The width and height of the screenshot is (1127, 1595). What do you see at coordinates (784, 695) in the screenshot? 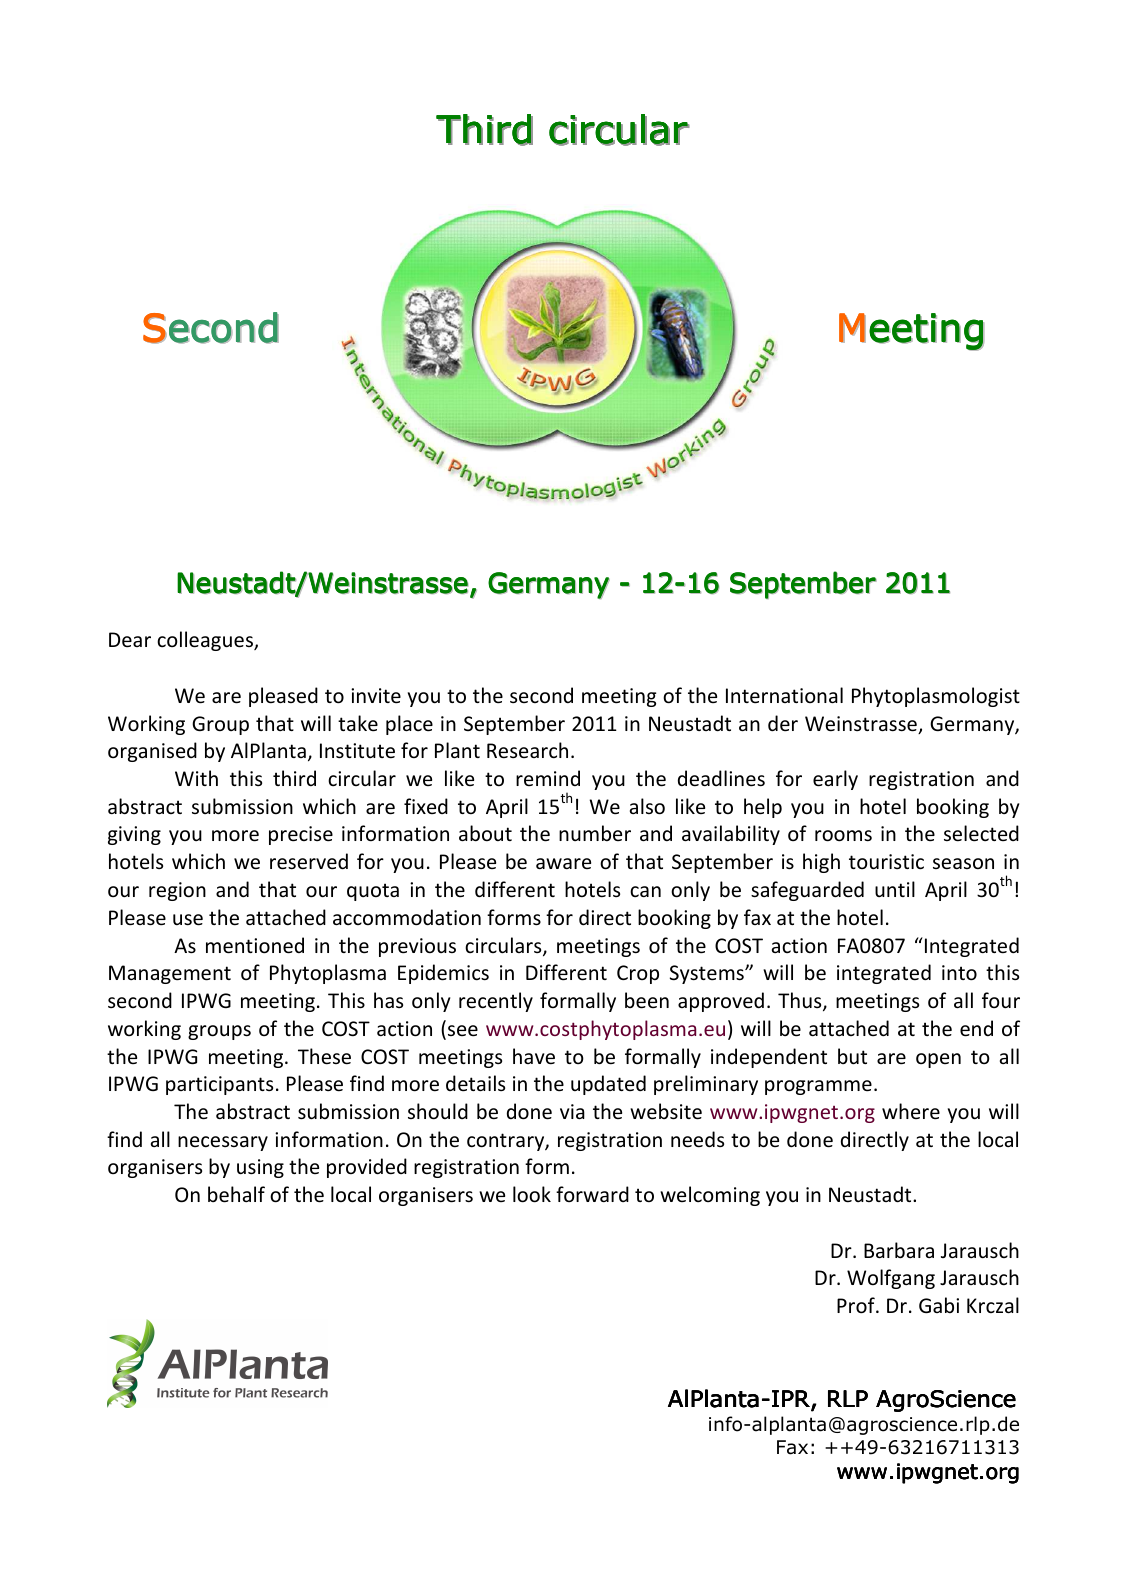
I see `International` at bounding box center [784, 695].
